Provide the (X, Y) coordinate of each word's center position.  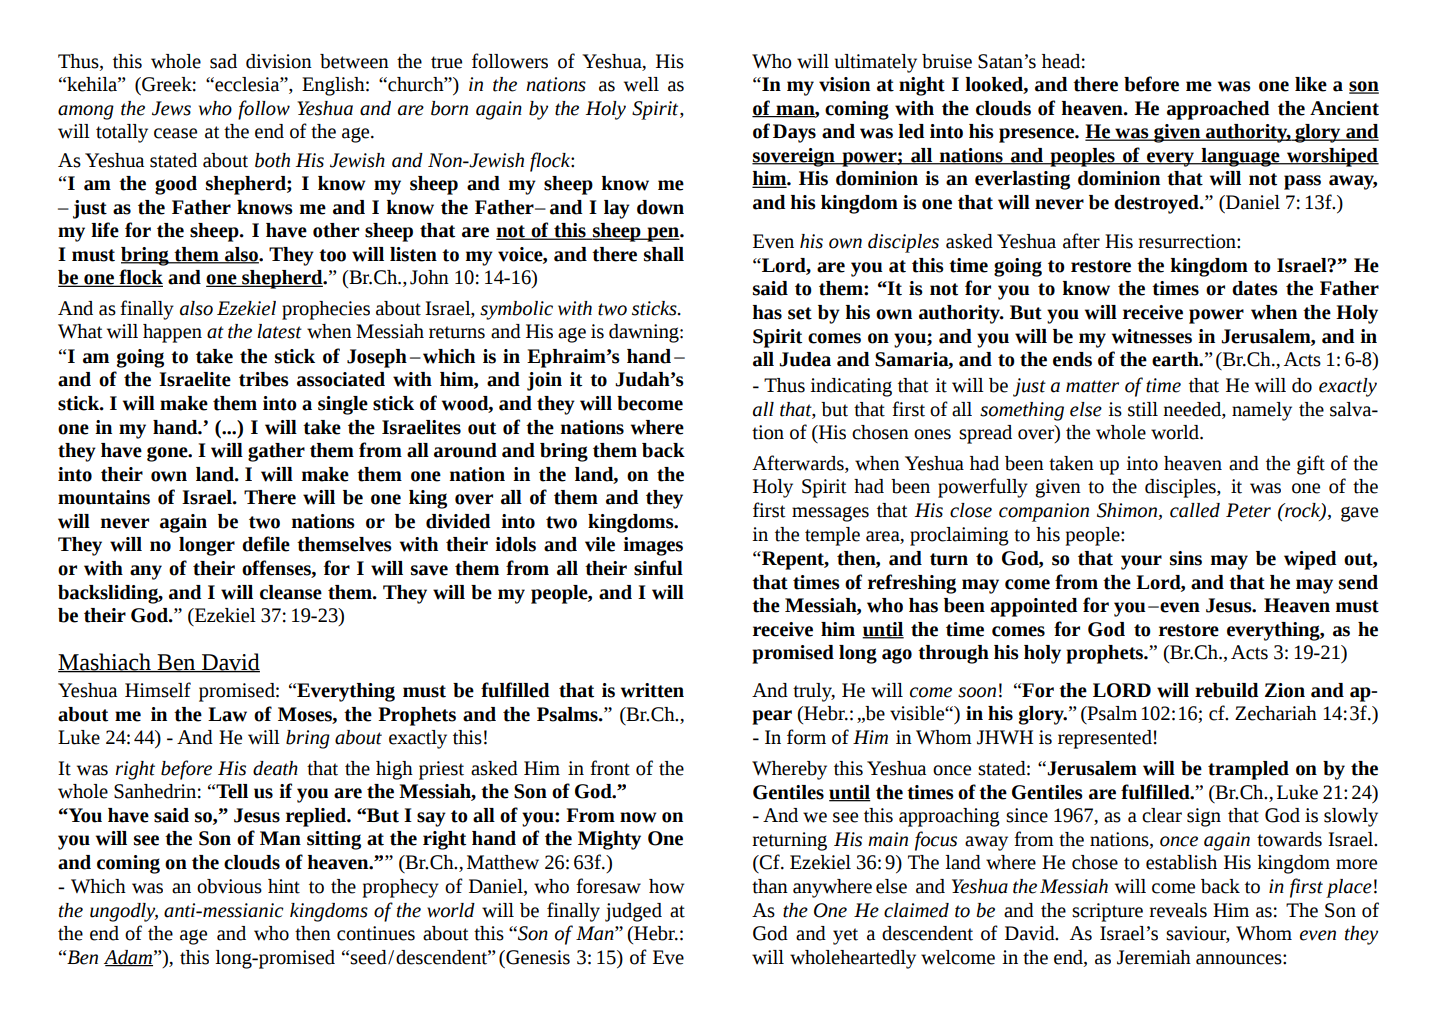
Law (227, 714)
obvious (229, 886)
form (806, 737)
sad (223, 61)
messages (830, 514)
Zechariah (1276, 713)
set (800, 313)
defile (266, 544)
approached (1218, 110)
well (641, 84)
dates (1255, 288)
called (1195, 510)
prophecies (326, 310)
